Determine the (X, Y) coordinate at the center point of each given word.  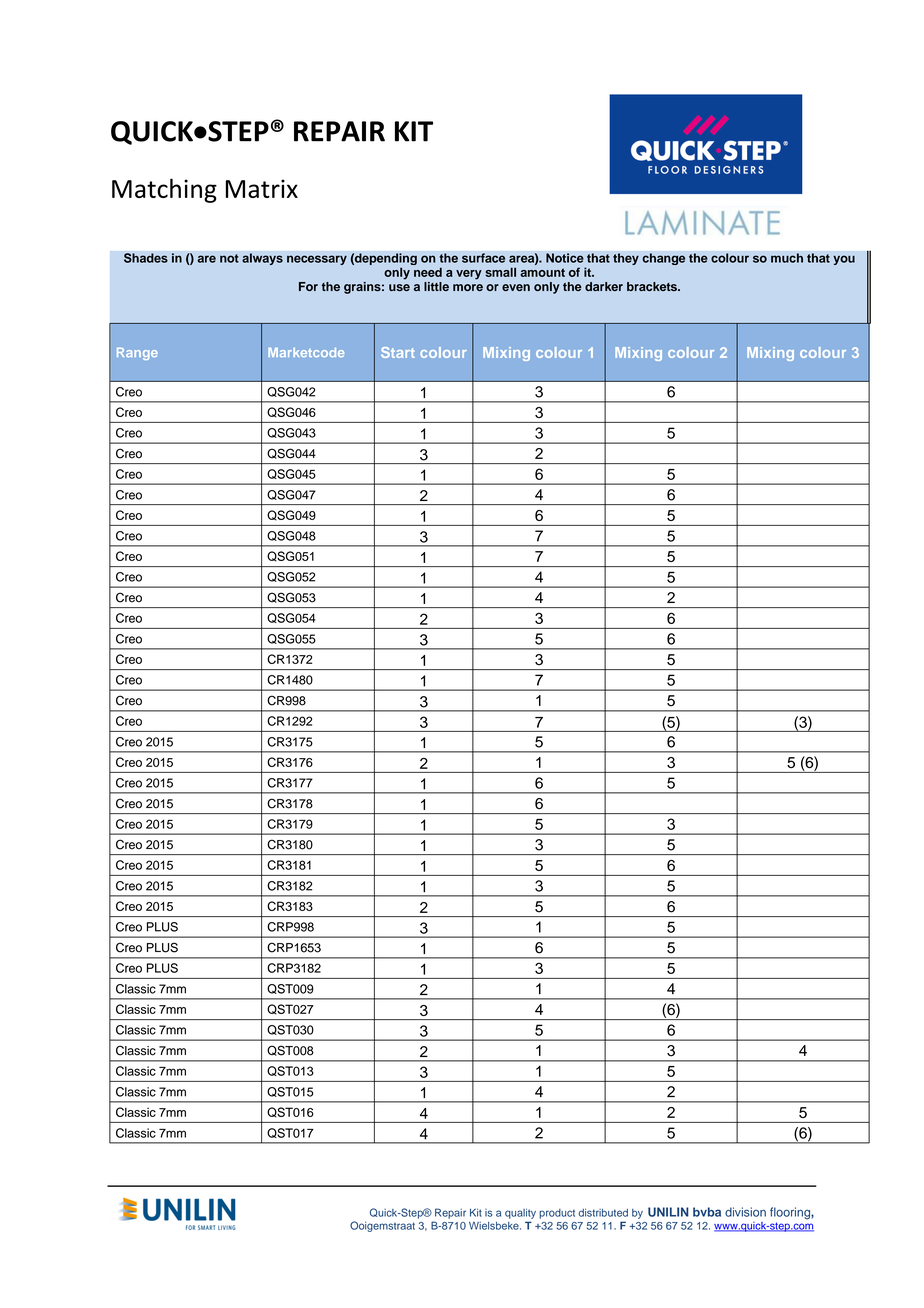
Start (398, 352)
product (557, 1214)
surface (483, 258)
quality (520, 1213)
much (787, 258)
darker (604, 286)
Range (137, 354)
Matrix (262, 188)
